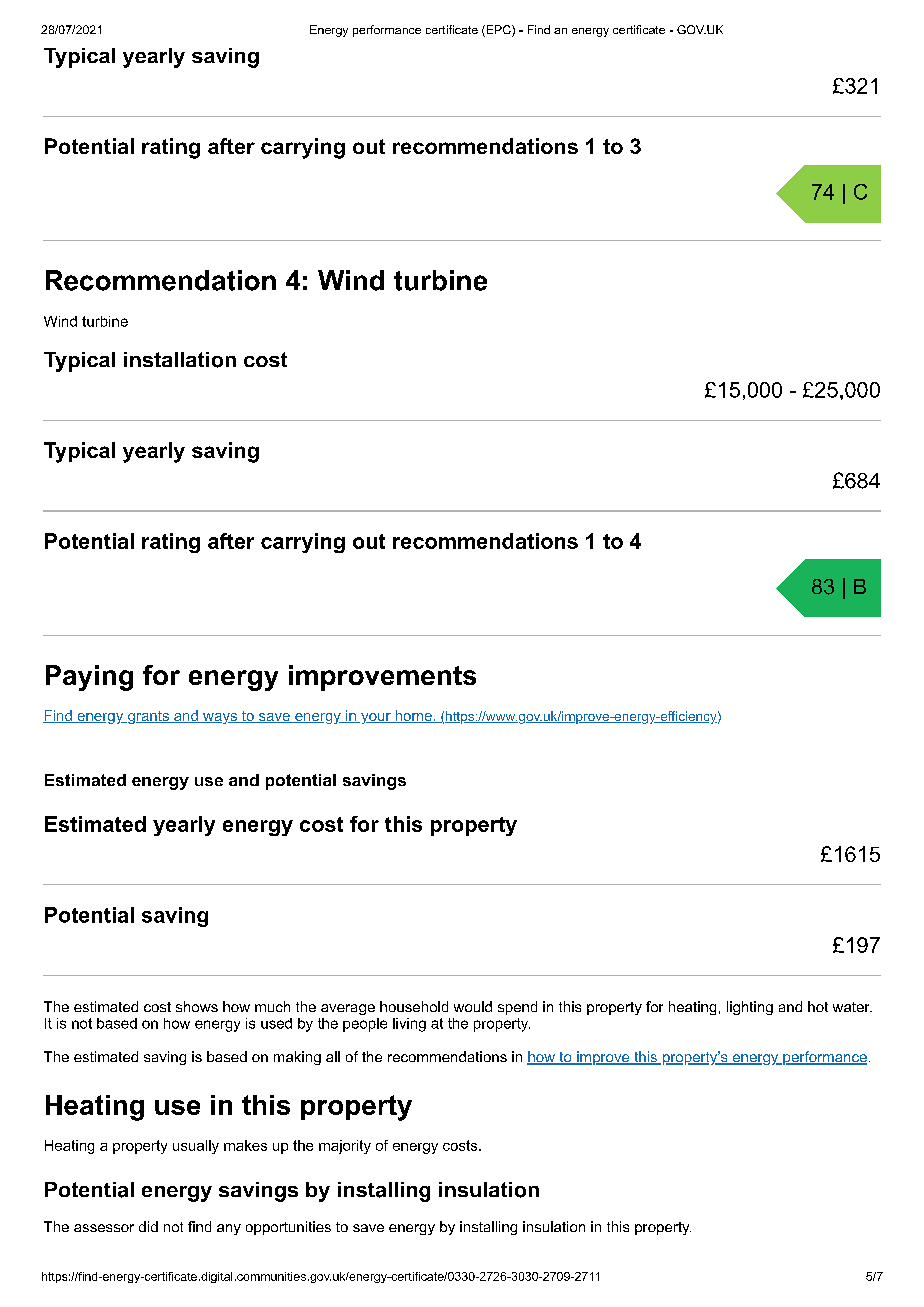  I want to click on would, so click(473, 1006).
